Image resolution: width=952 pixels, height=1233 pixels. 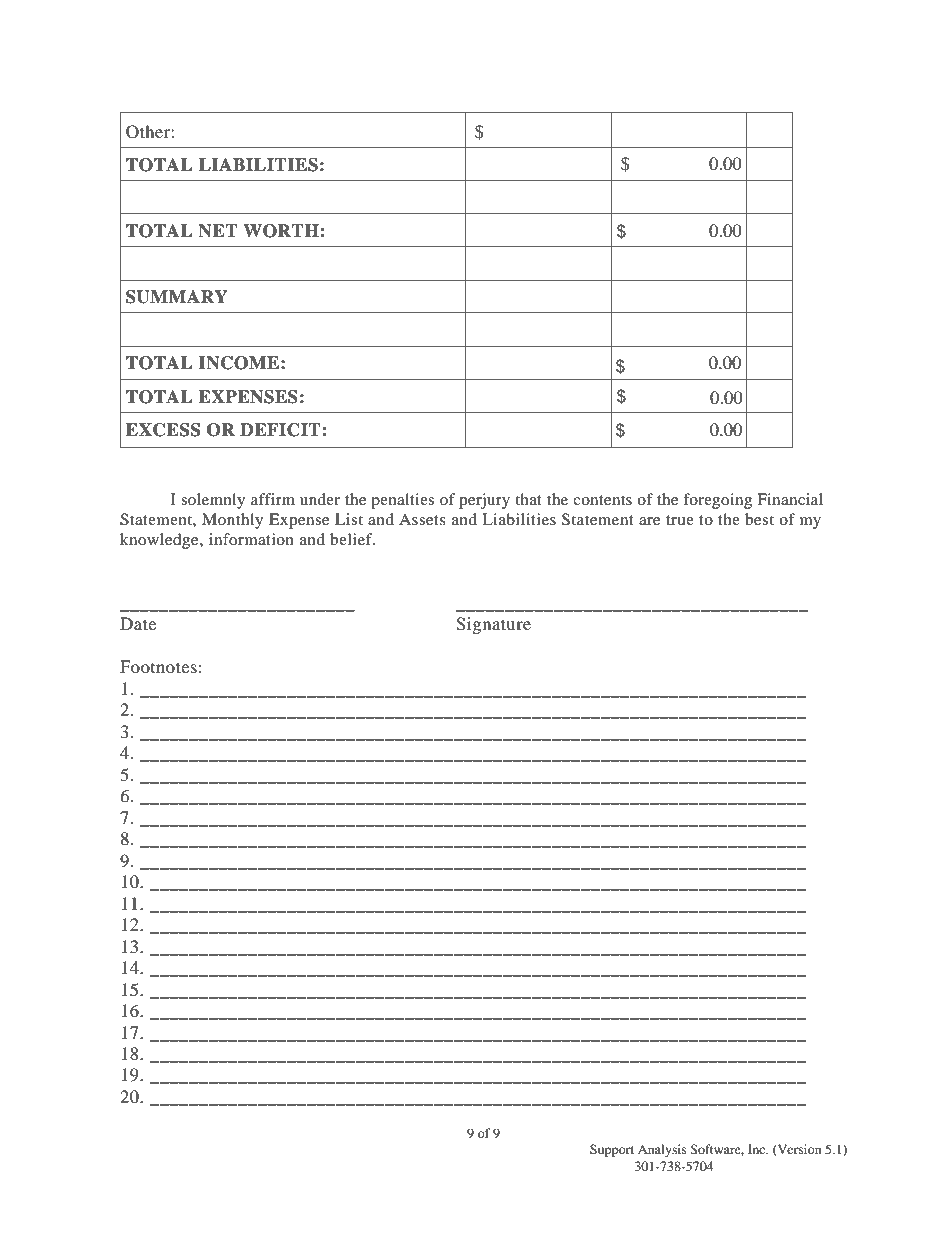 I want to click on true, so click(x=680, y=520).
